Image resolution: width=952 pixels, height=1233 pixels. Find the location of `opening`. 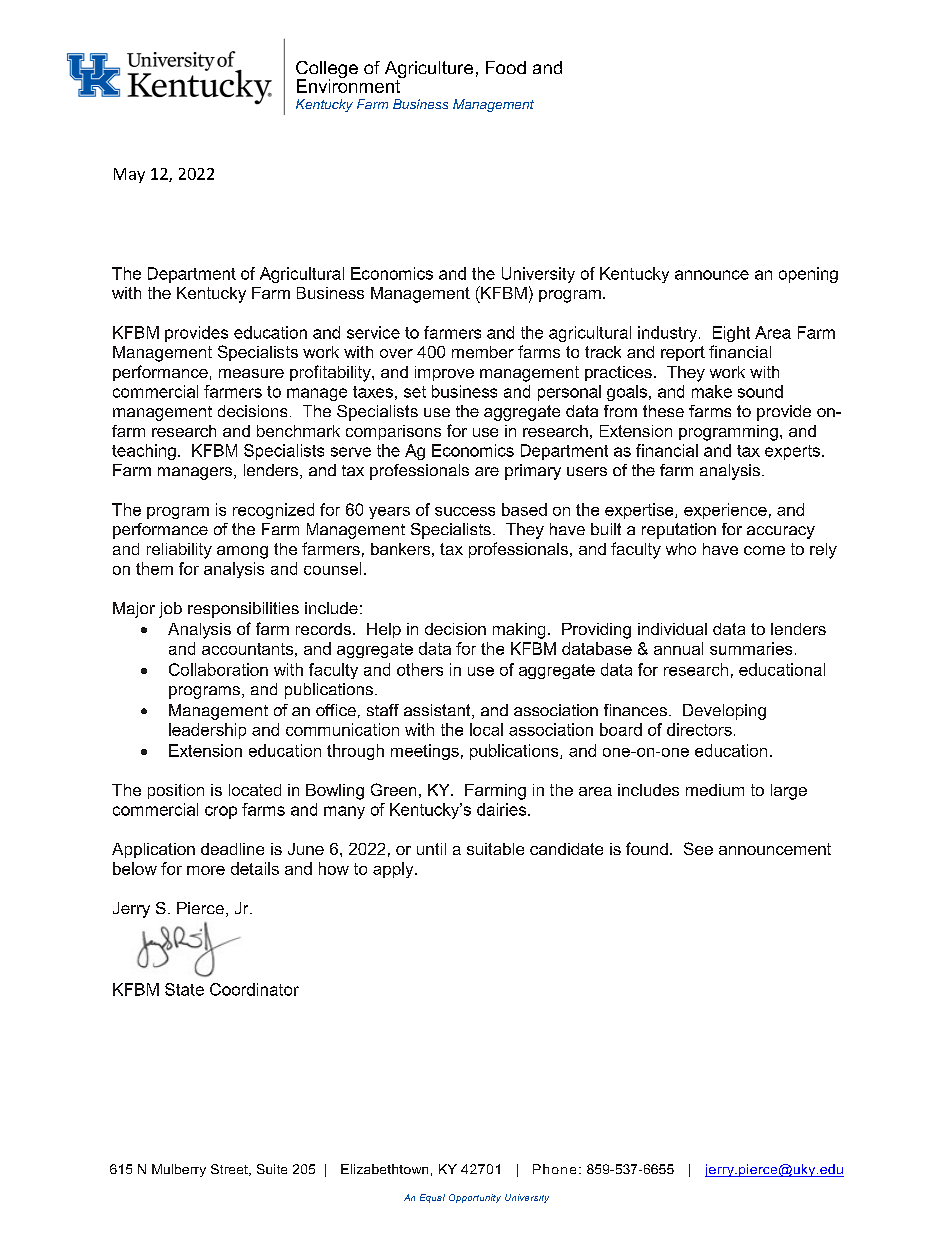

opening is located at coordinates (808, 275).
